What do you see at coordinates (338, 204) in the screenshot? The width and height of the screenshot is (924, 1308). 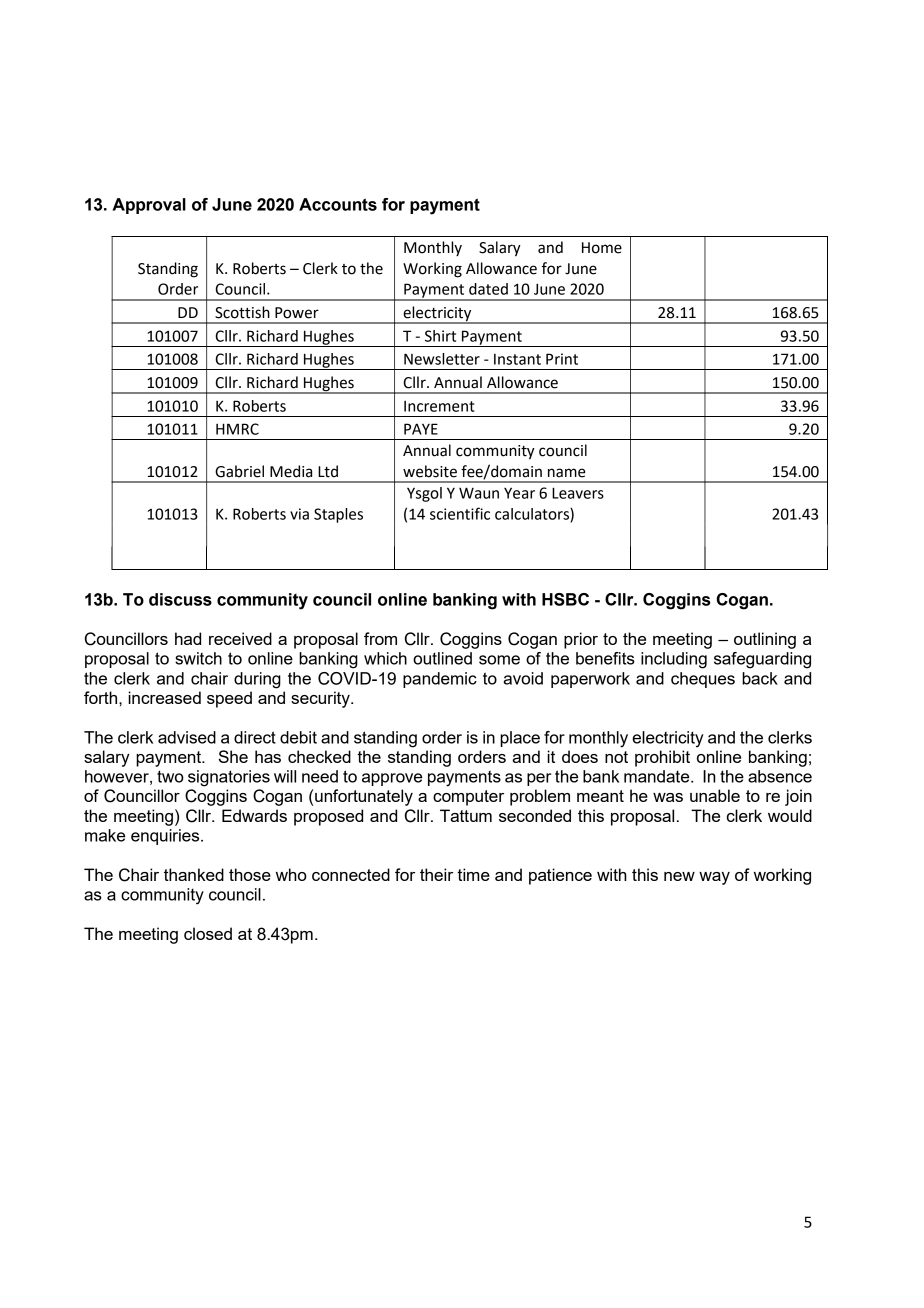 I see `Accounts` at bounding box center [338, 204].
